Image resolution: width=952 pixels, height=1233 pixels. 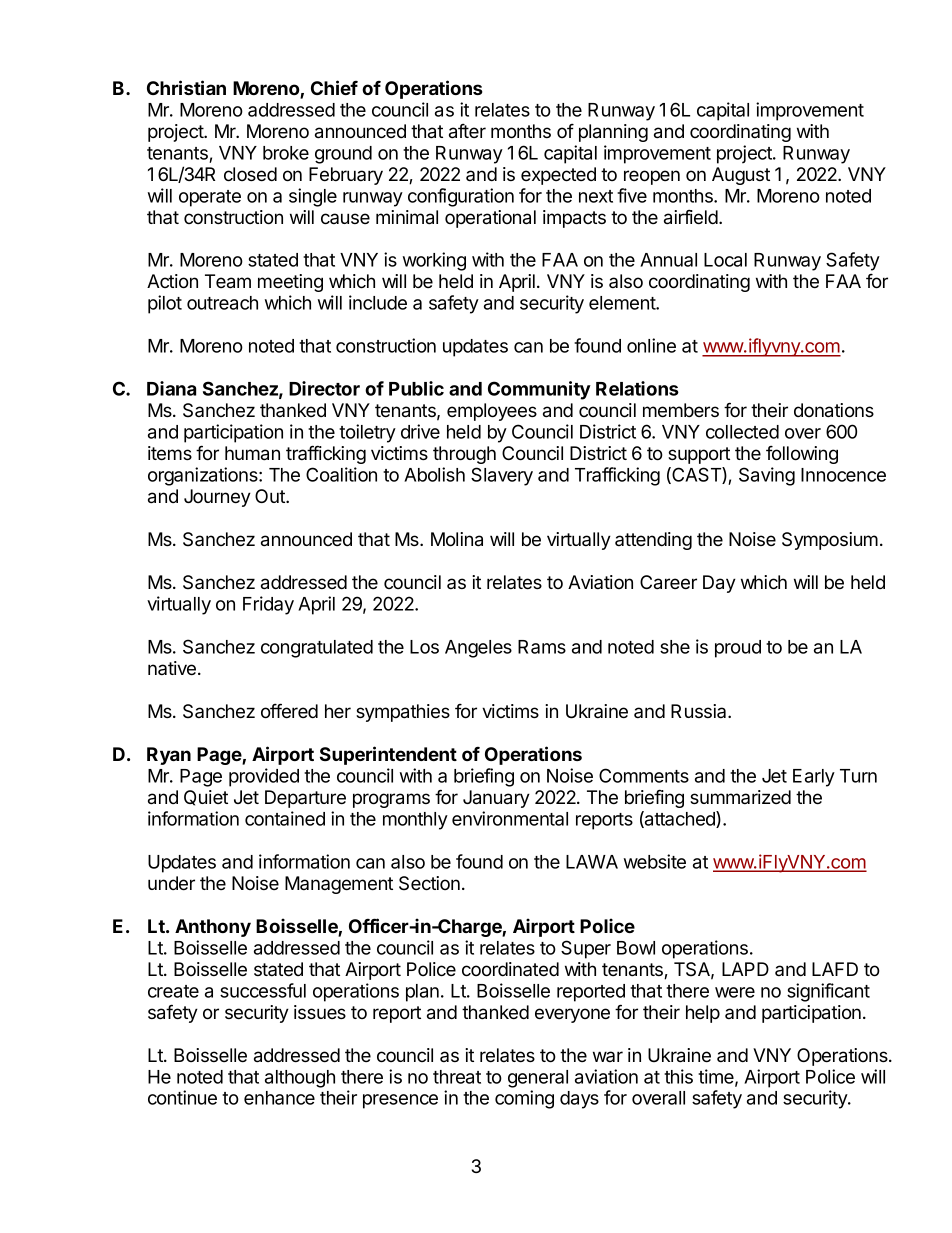 What do you see at coordinates (467, 131) in the image?
I see `after` at bounding box center [467, 131].
